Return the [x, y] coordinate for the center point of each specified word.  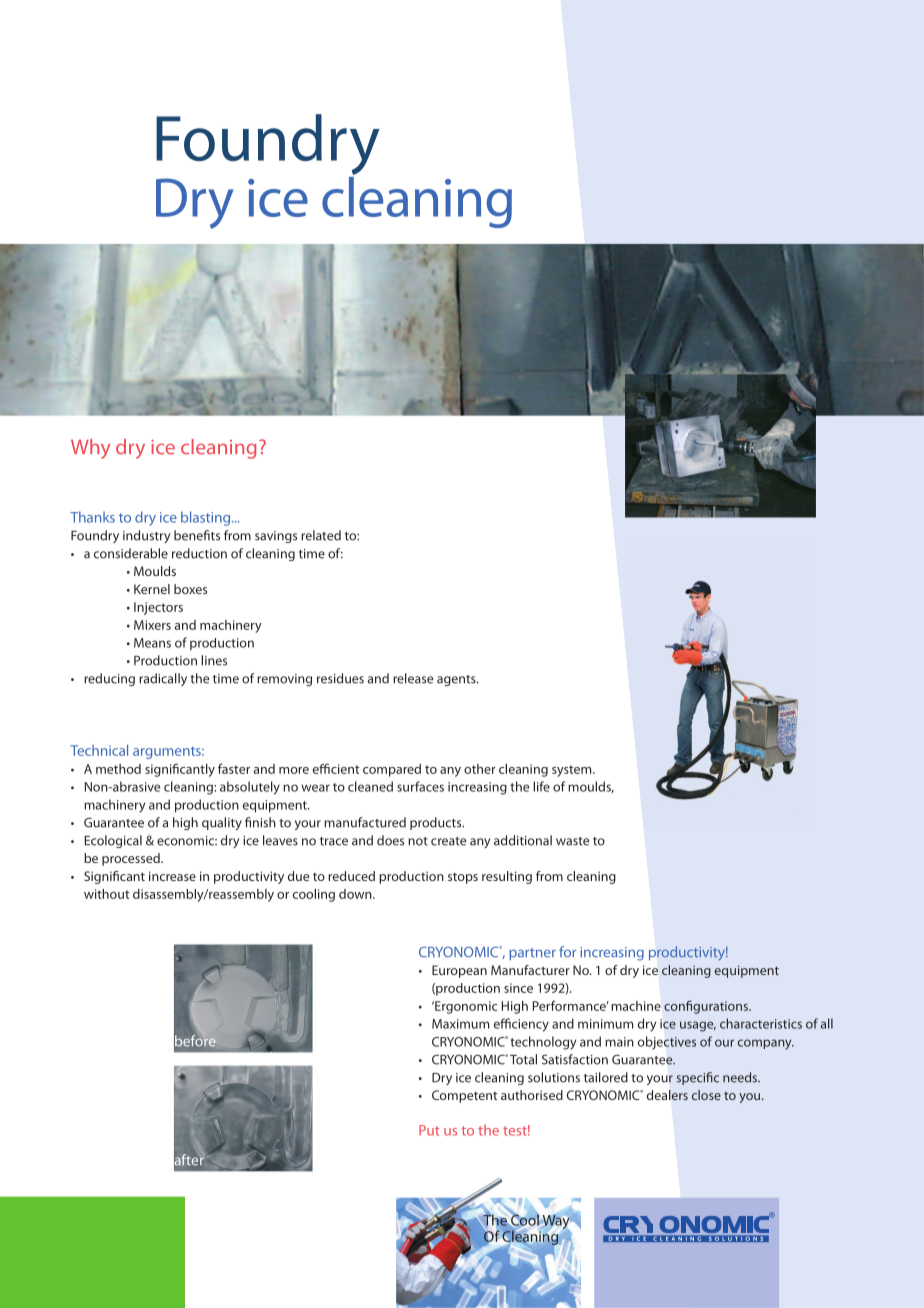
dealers [667, 1095]
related [321, 535]
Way [556, 1222]
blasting [205, 518]
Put [429, 1130]
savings [276, 537]
